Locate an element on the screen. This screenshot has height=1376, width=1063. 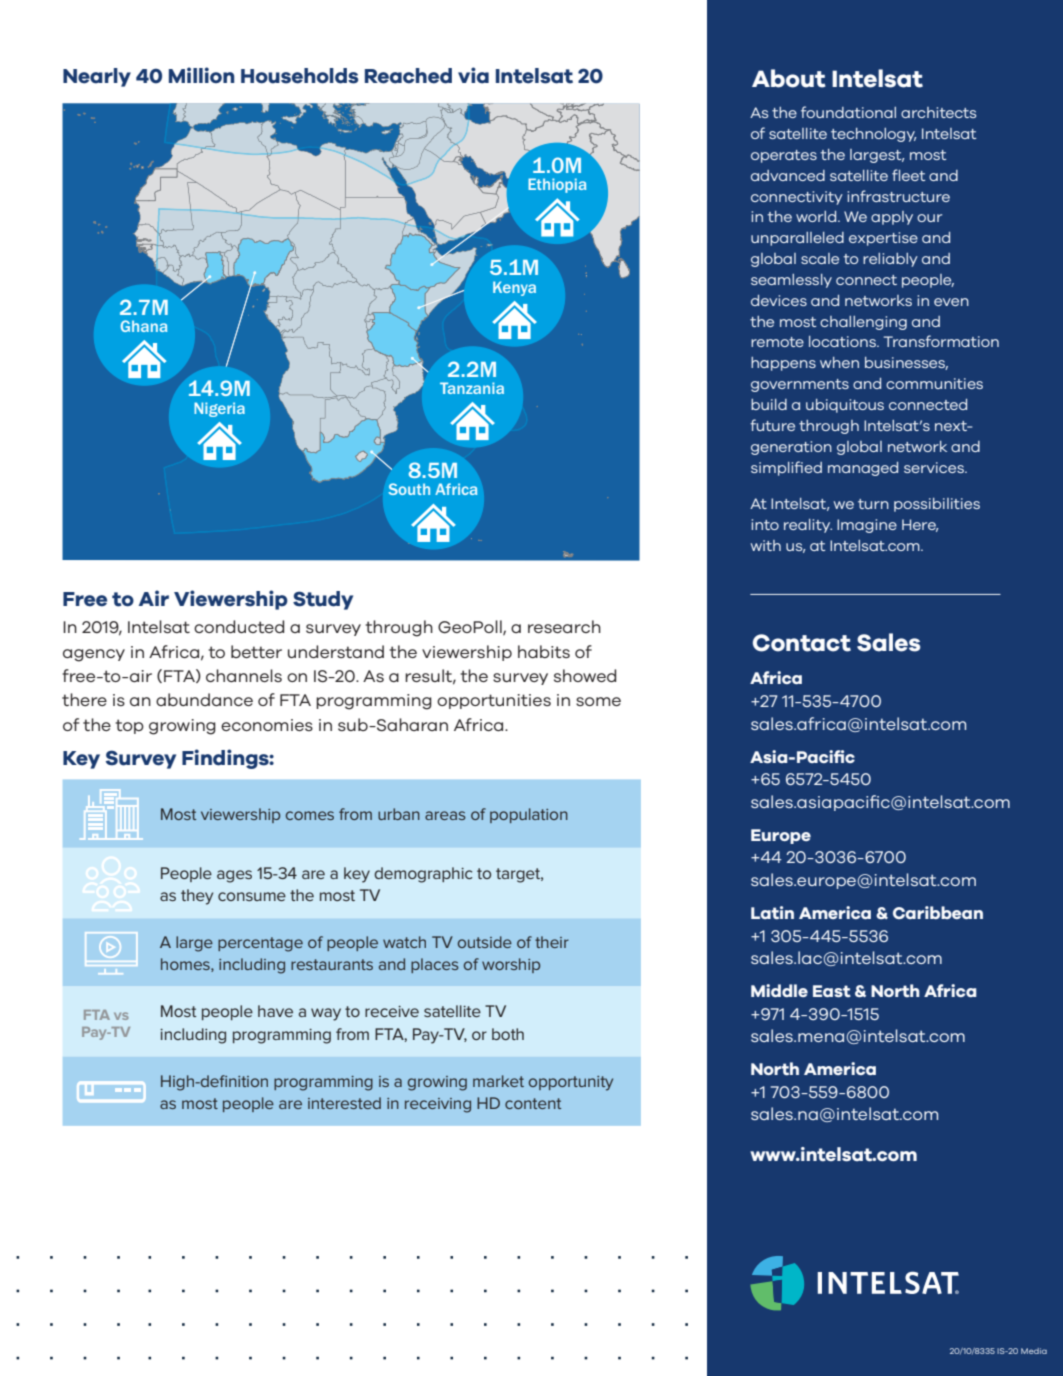
via is located at coordinates (473, 75).
